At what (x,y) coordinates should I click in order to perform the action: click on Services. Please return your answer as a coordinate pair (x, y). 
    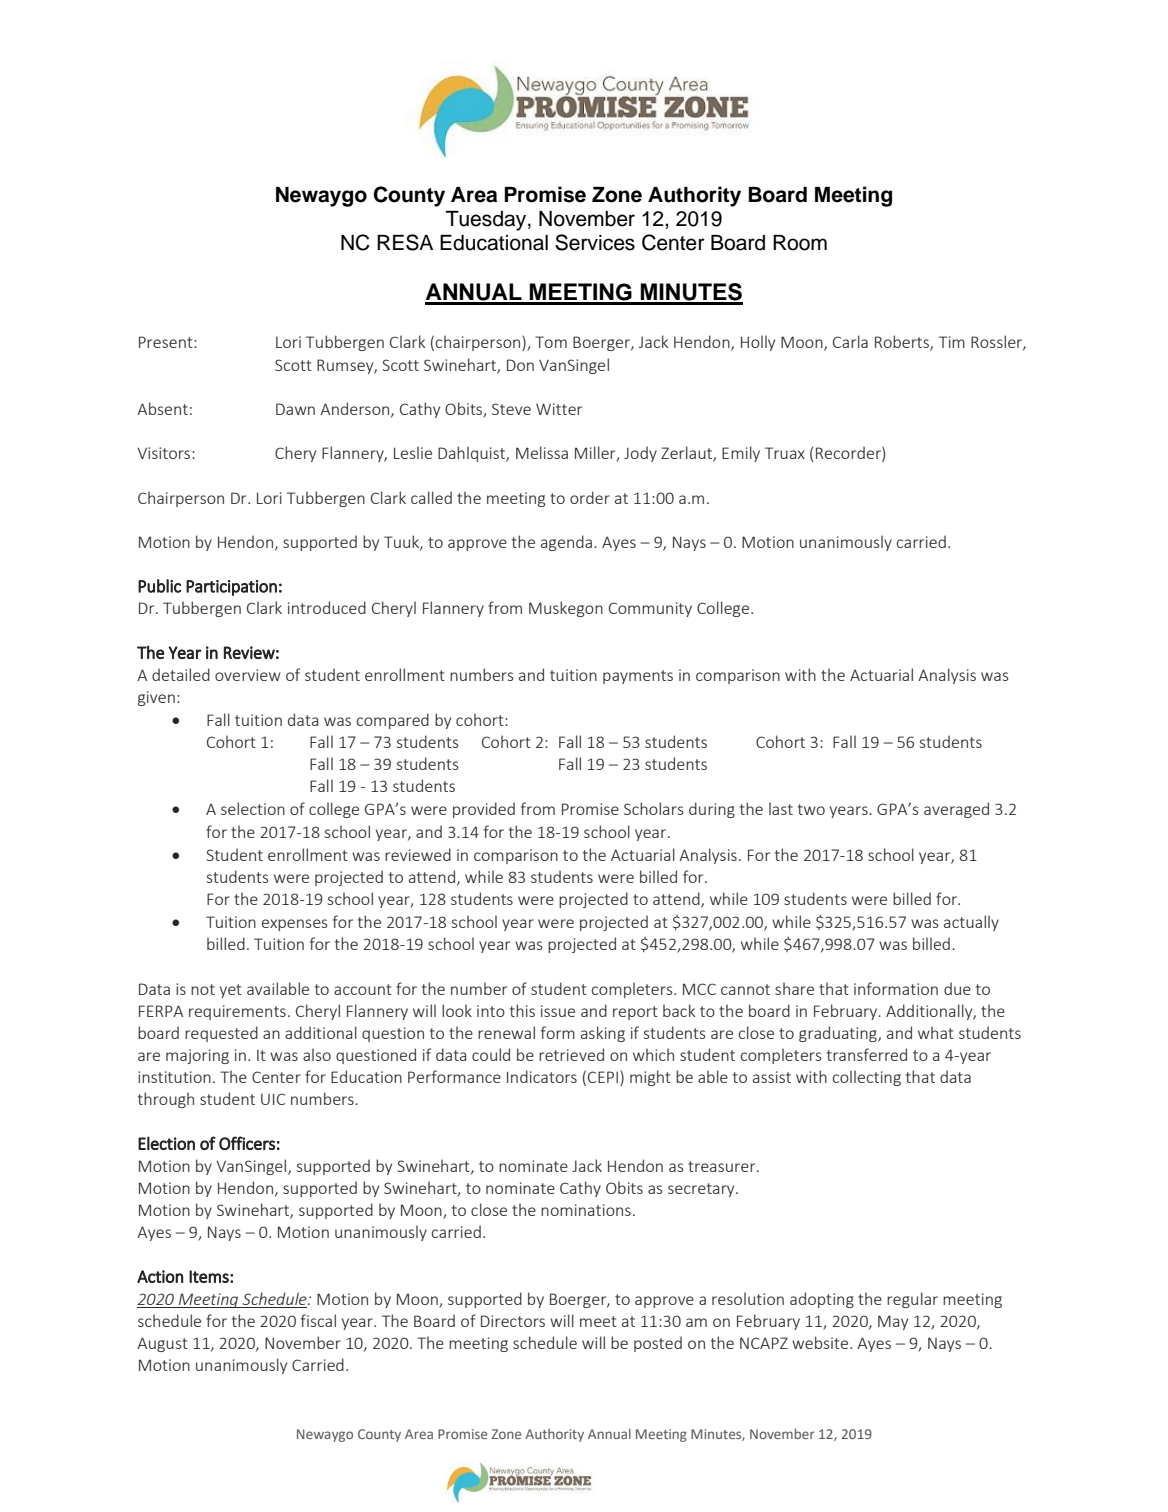
    Looking at the image, I should click on (595, 242).
